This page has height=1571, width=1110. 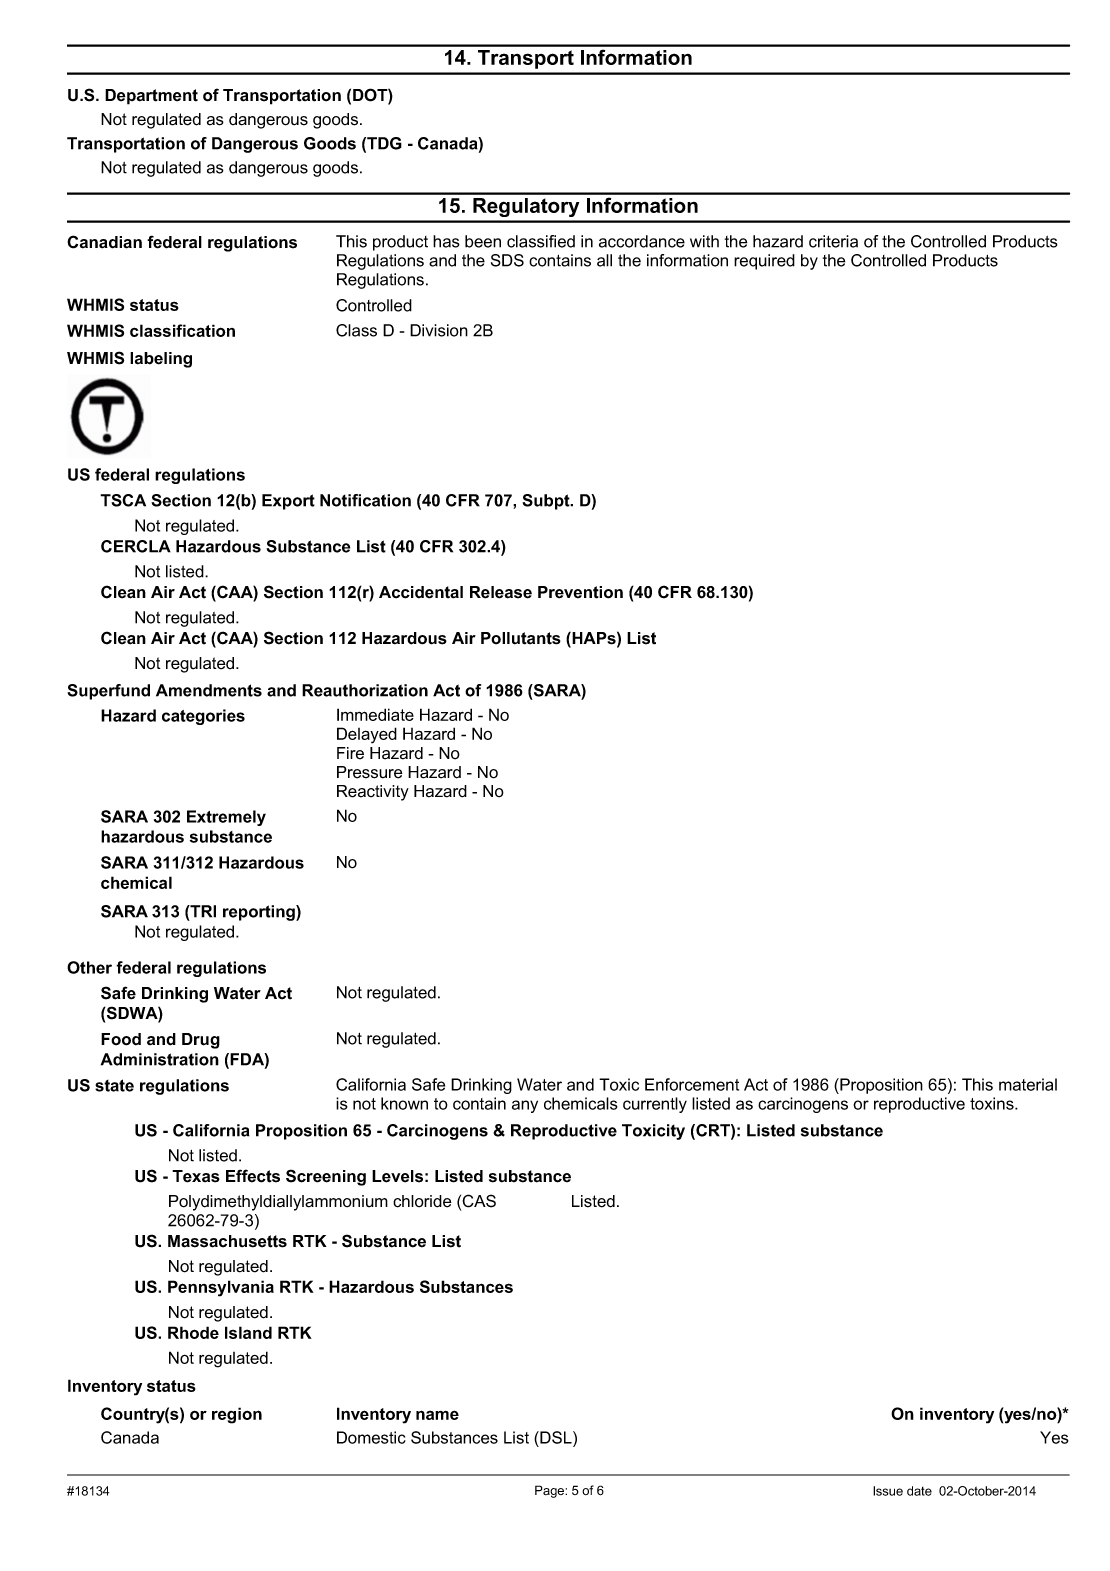 What do you see at coordinates (919, 1491) in the page?
I see `date` at bounding box center [919, 1491].
